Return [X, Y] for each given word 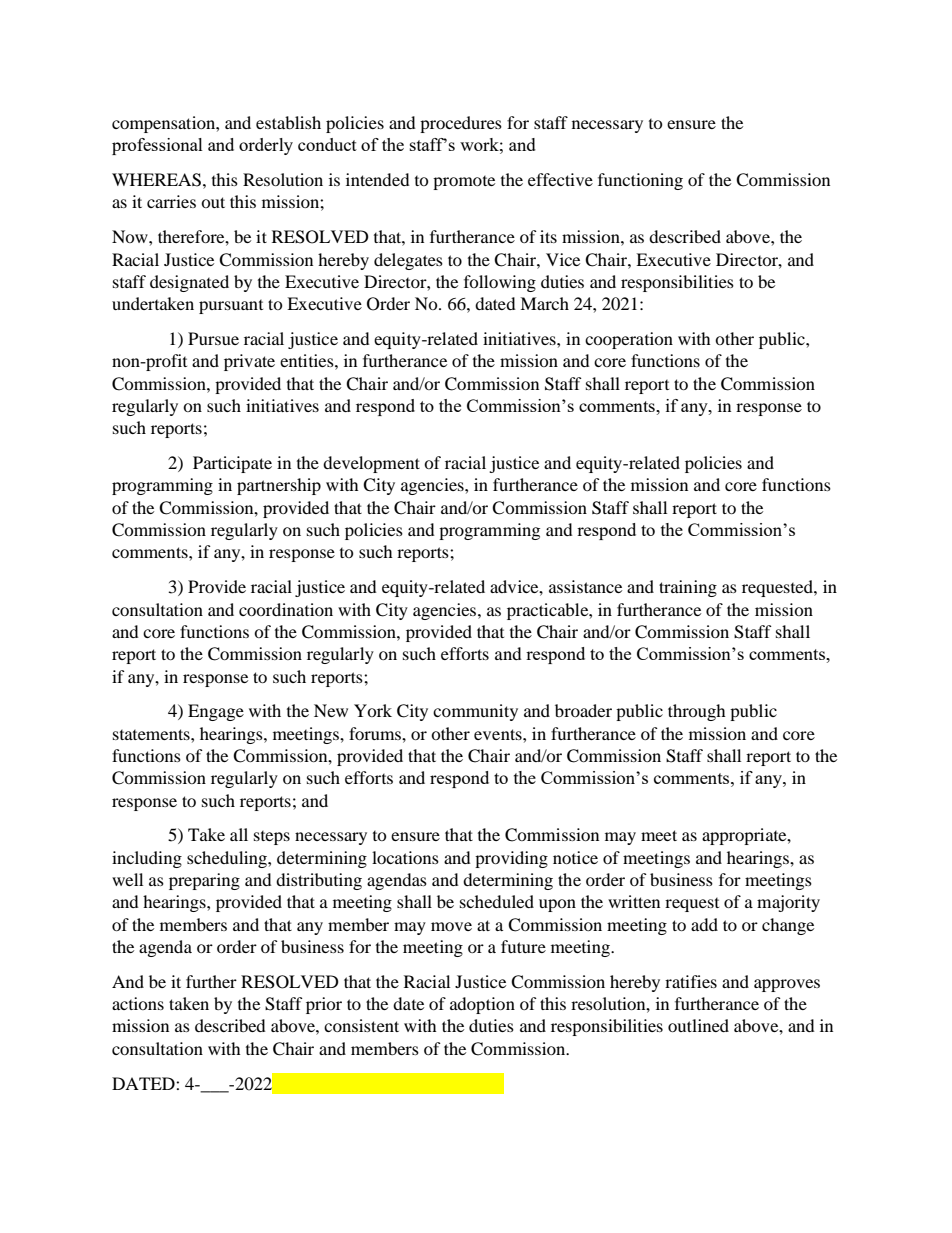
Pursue [213, 338]
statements [152, 734]
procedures [461, 124]
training [688, 588]
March [544, 303]
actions [138, 1003]
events [499, 734]
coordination [286, 609]
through [697, 712]
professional [157, 146]
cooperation [629, 340]
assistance [585, 586]
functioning [640, 181]
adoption [482, 1005]
